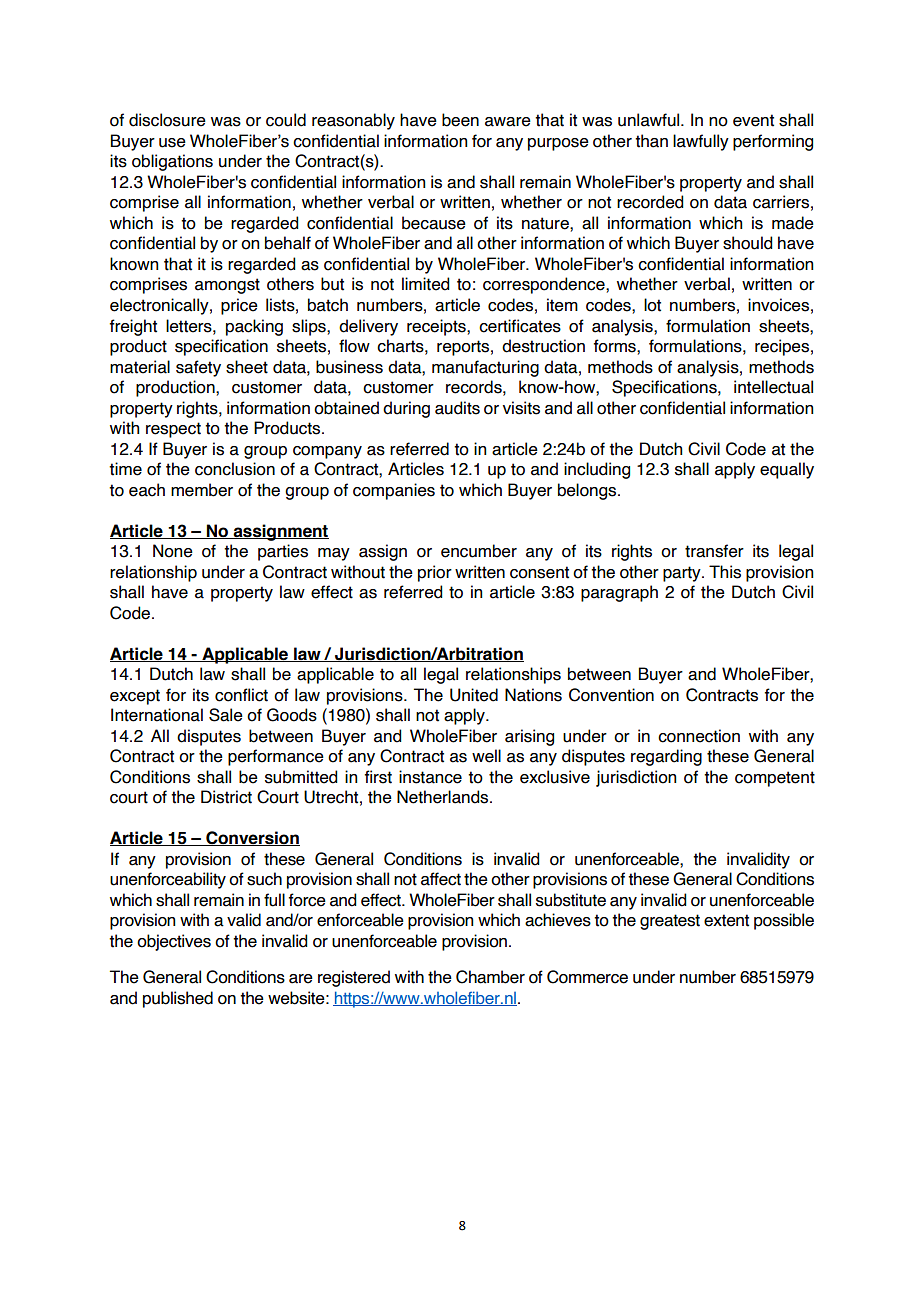 Image resolution: width=924 pixels, height=1308 pixels. What do you see at coordinates (714, 551) in the image?
I see `transfer` at bounding box center [714, 551].
